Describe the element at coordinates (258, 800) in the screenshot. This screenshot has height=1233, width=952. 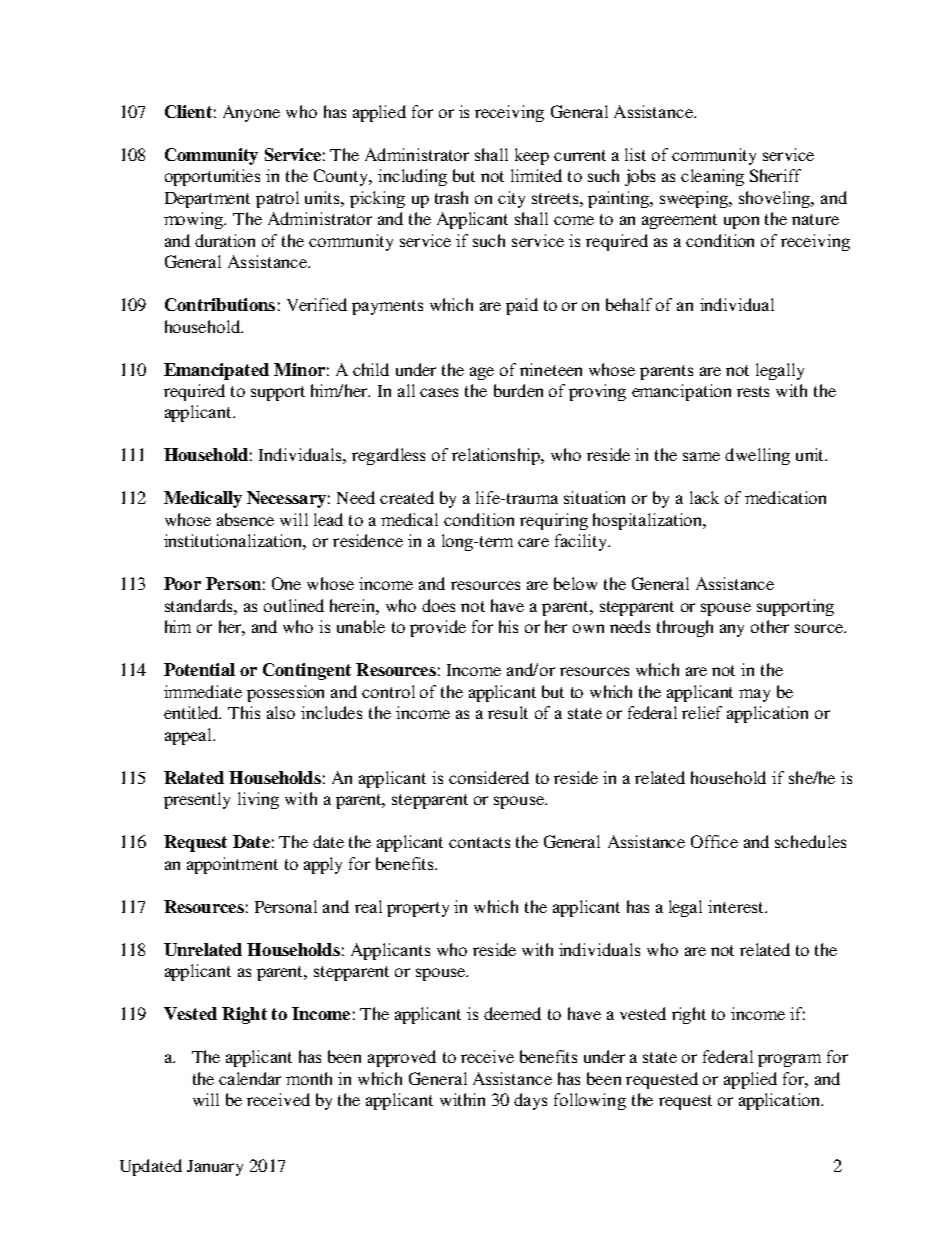
I see `living` at that location.
